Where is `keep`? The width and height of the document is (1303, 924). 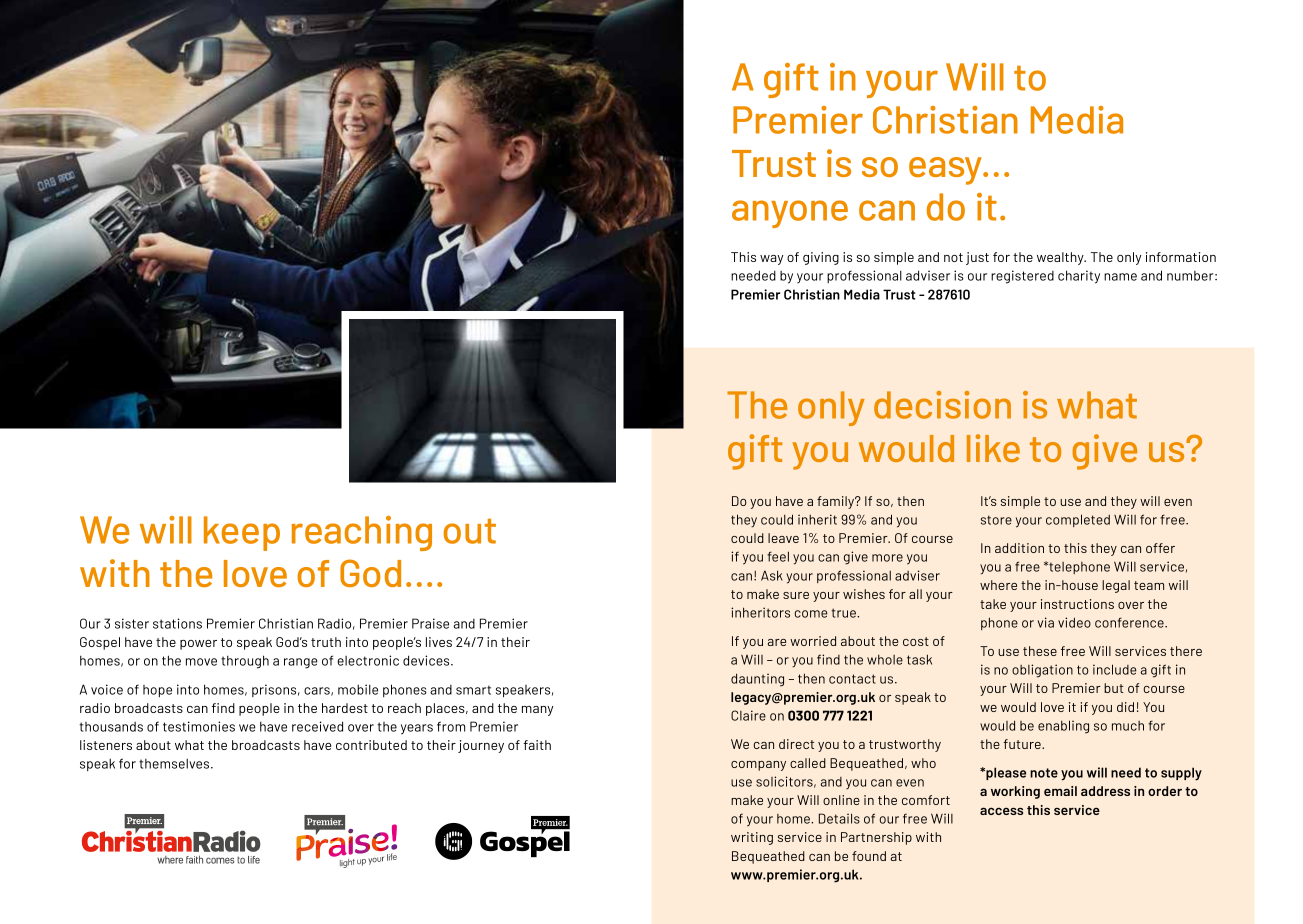
keep is located at coordinates (242, 533).
